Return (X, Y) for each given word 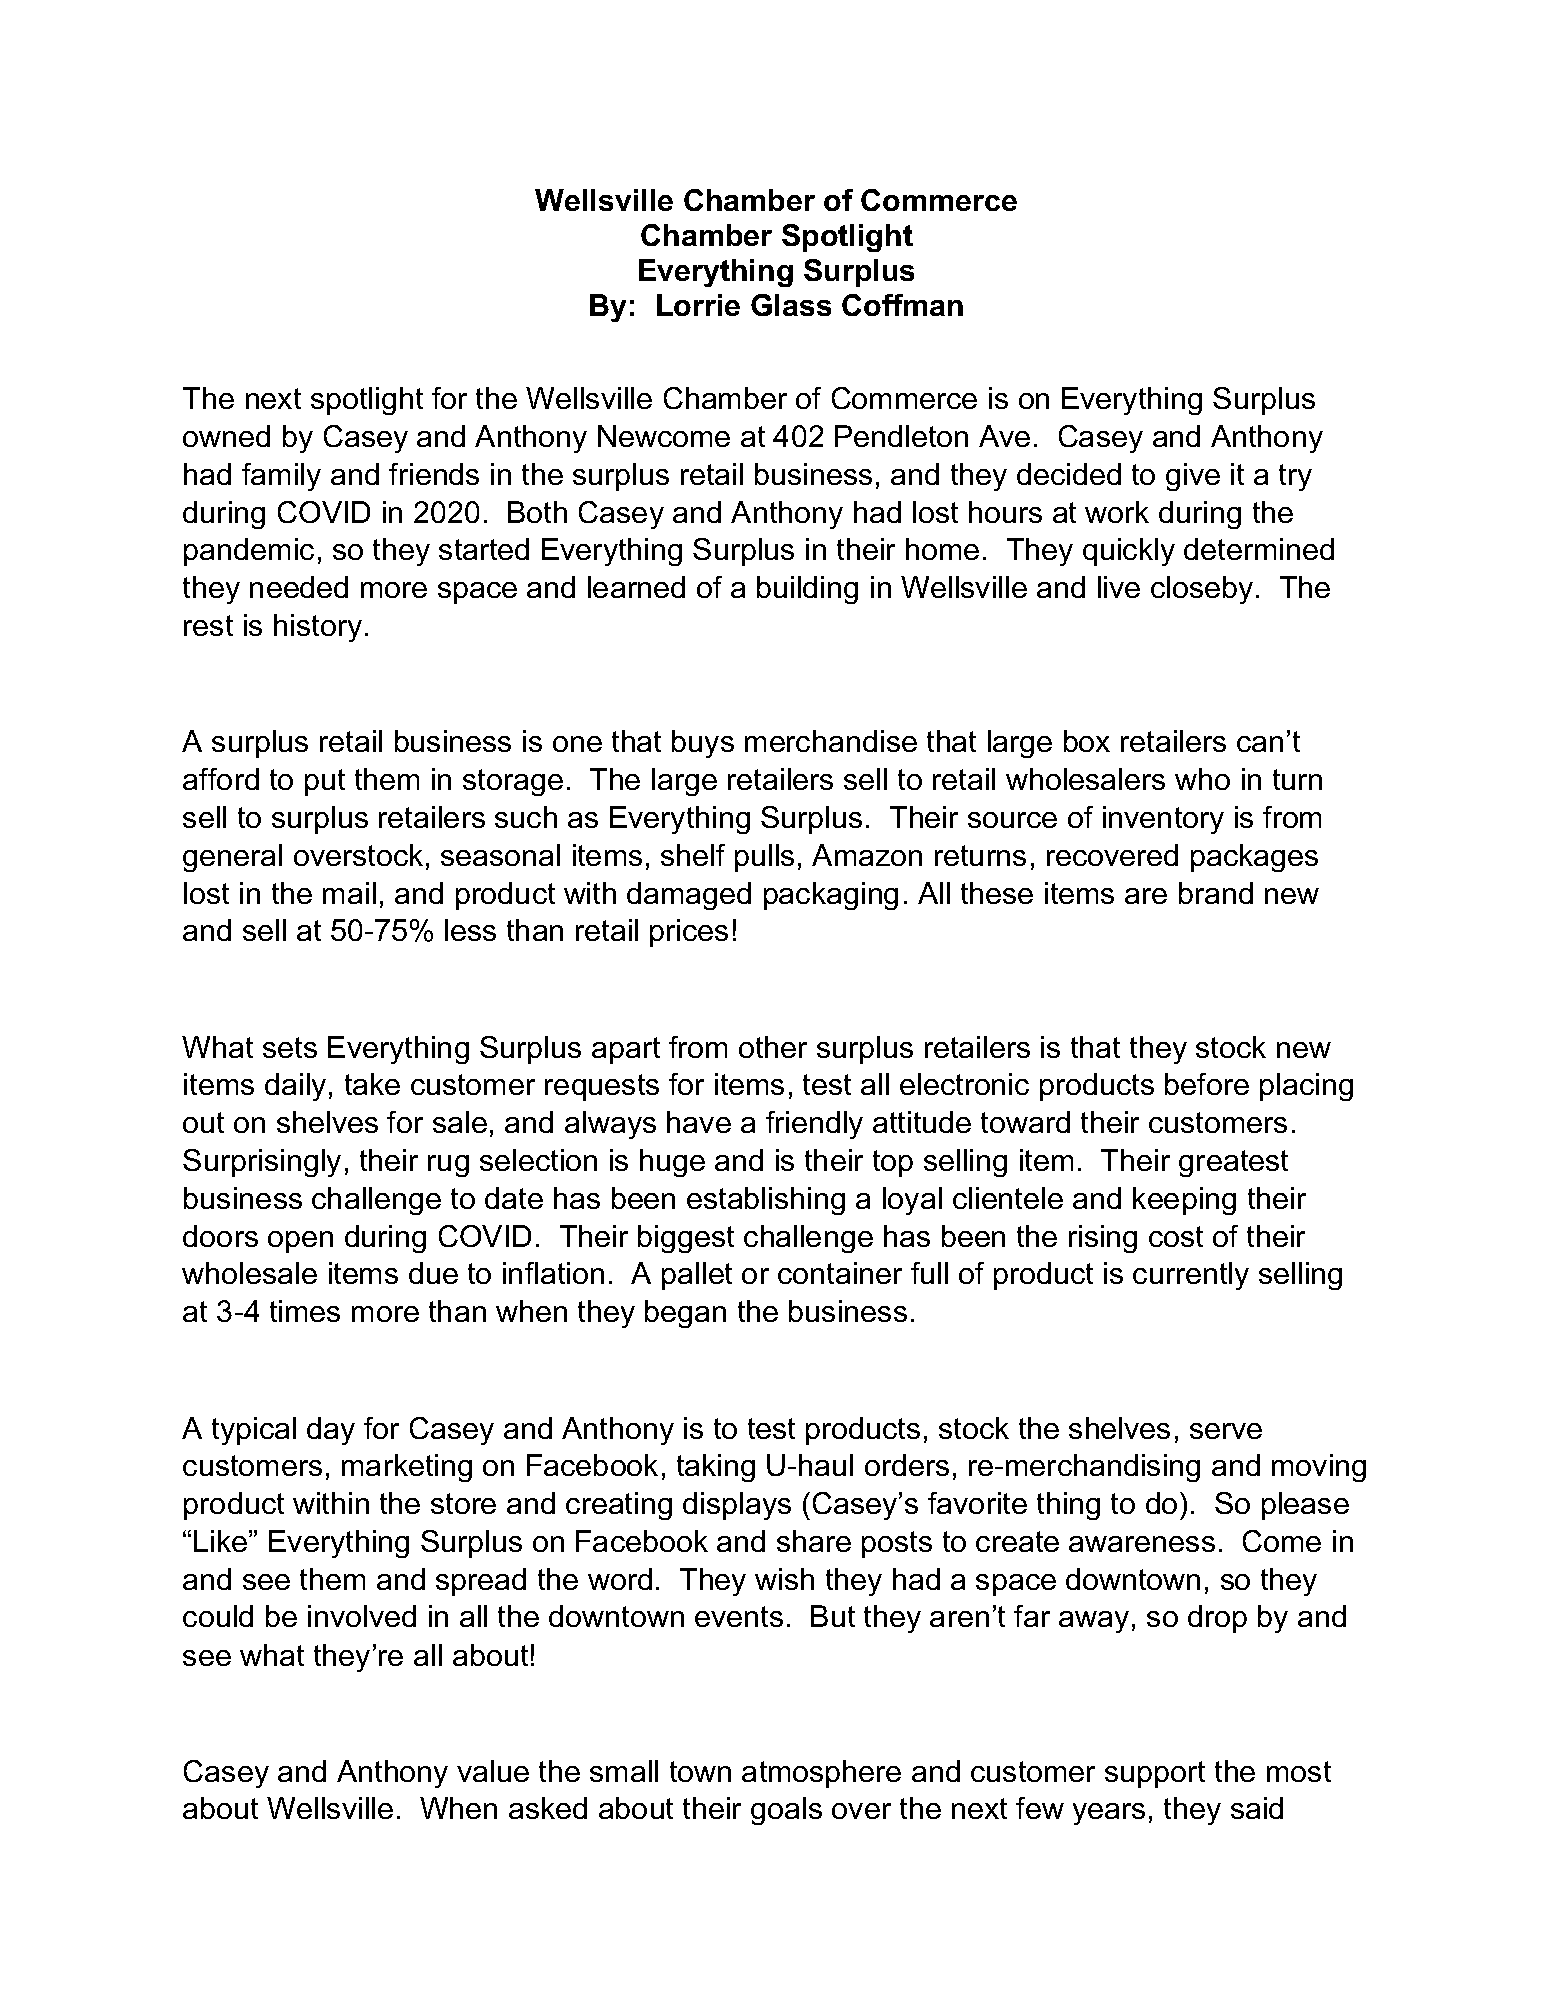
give (1193, 477)
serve (1226, 1431)
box (1087, 741)
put (325, 782)
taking (716, 1468)
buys (703, 744)
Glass (791, 305)
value (493, 1771)
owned (226, 436)
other (773, 1047)
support (1155, 1774)
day (331, 1431)
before (1207, 1084)
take (372, 1084)
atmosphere (821, 1774)
